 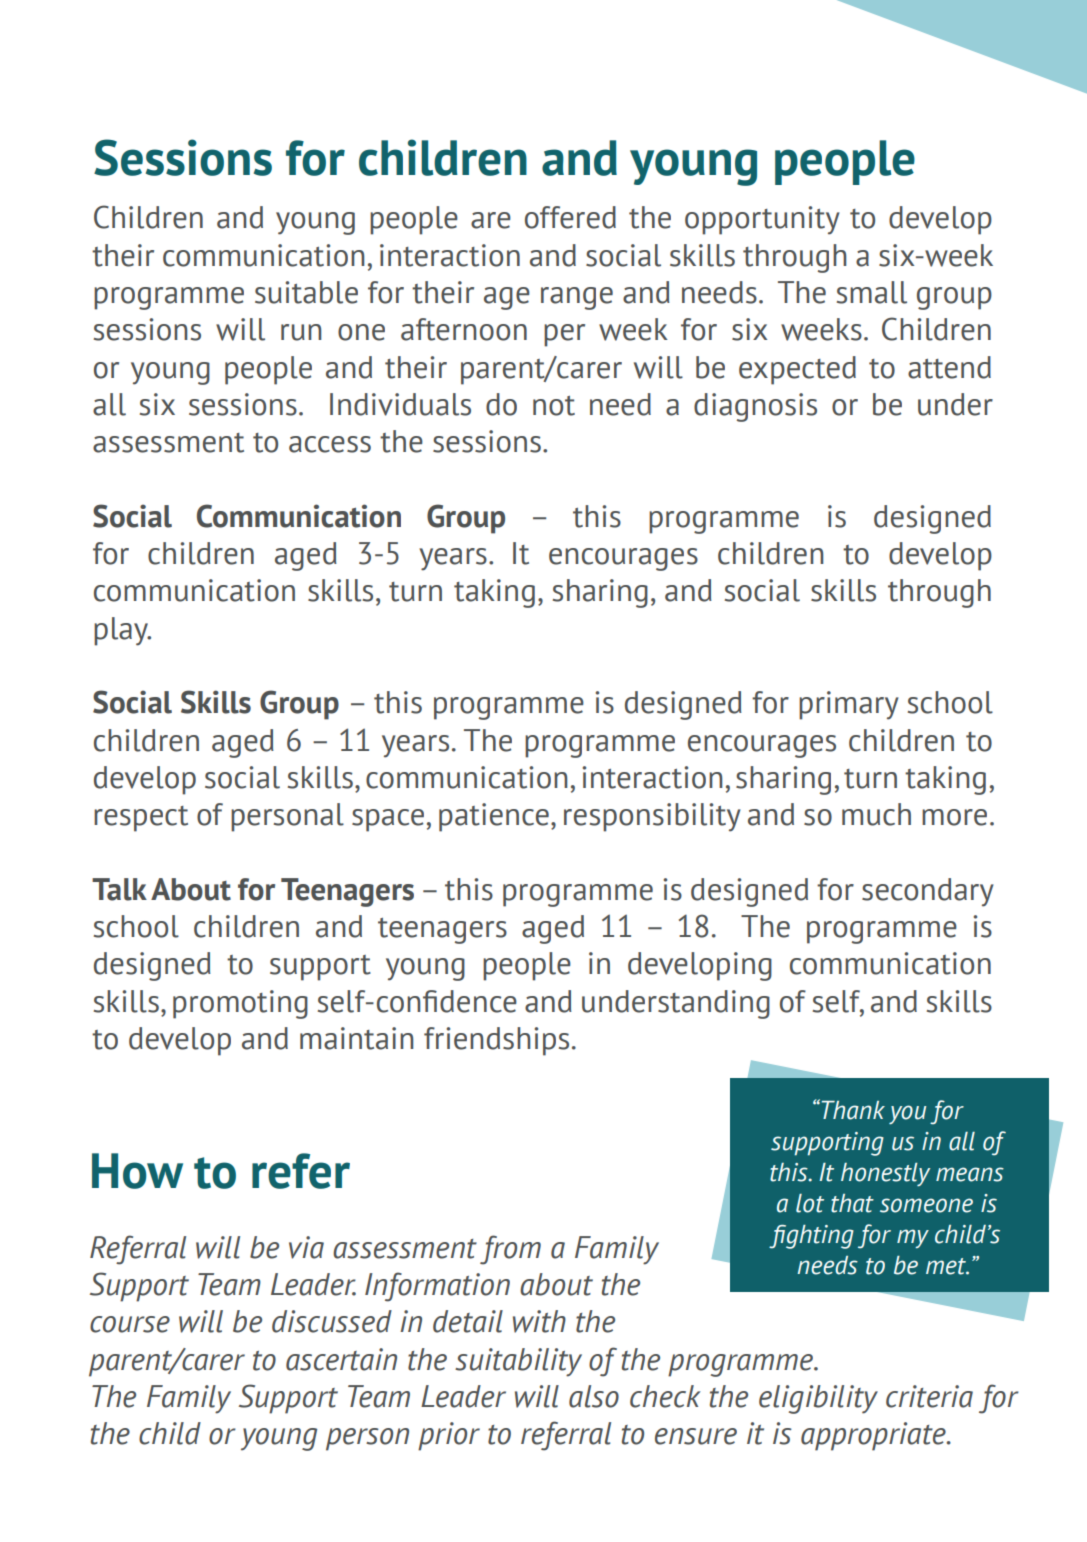 What do you see at coordinates (755, 407) in the screenshot?
I see `diagnosis` at bounding box center [755, 407].
